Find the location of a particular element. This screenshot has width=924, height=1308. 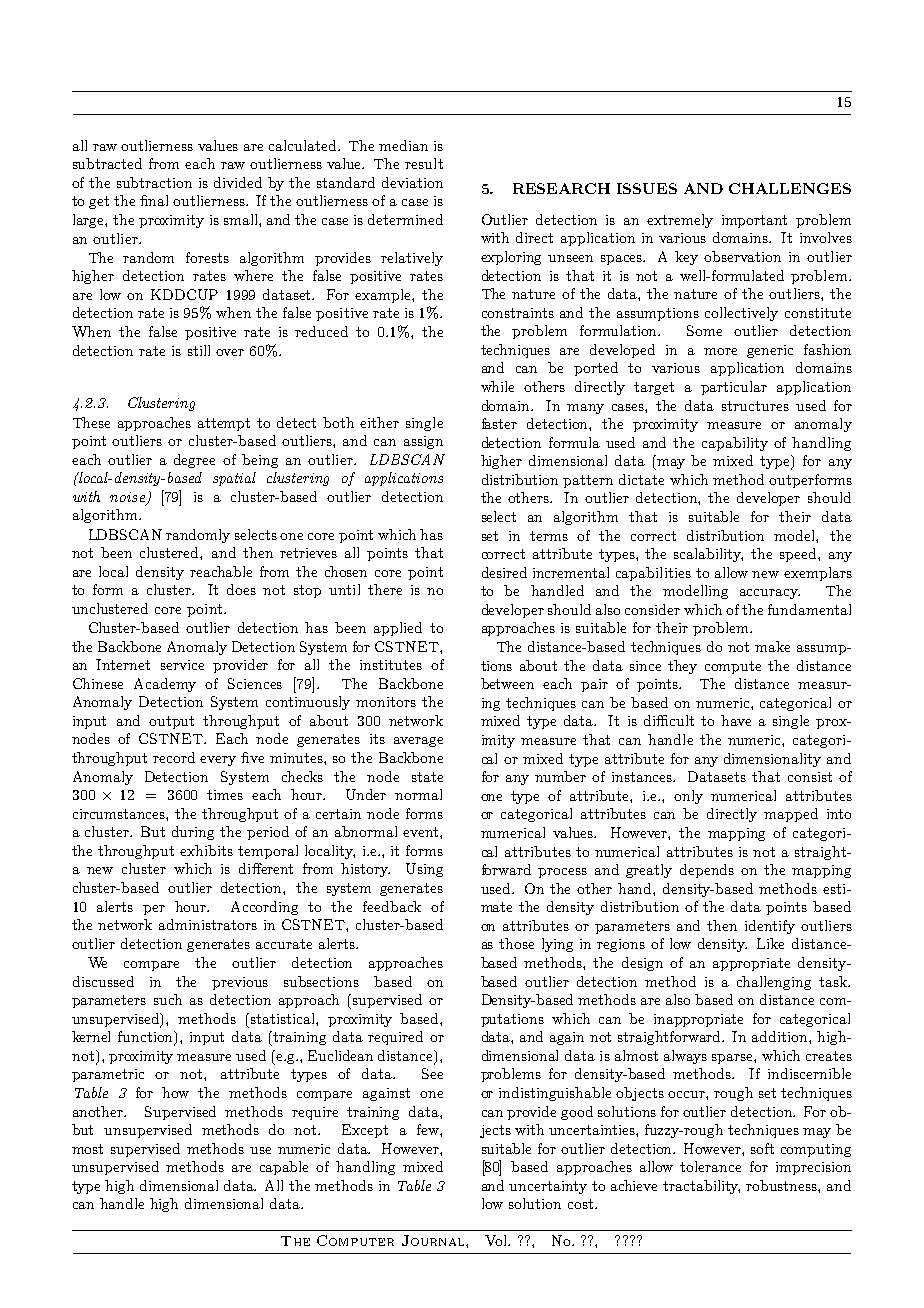

tractability is located at coordinates (701, 1187).
